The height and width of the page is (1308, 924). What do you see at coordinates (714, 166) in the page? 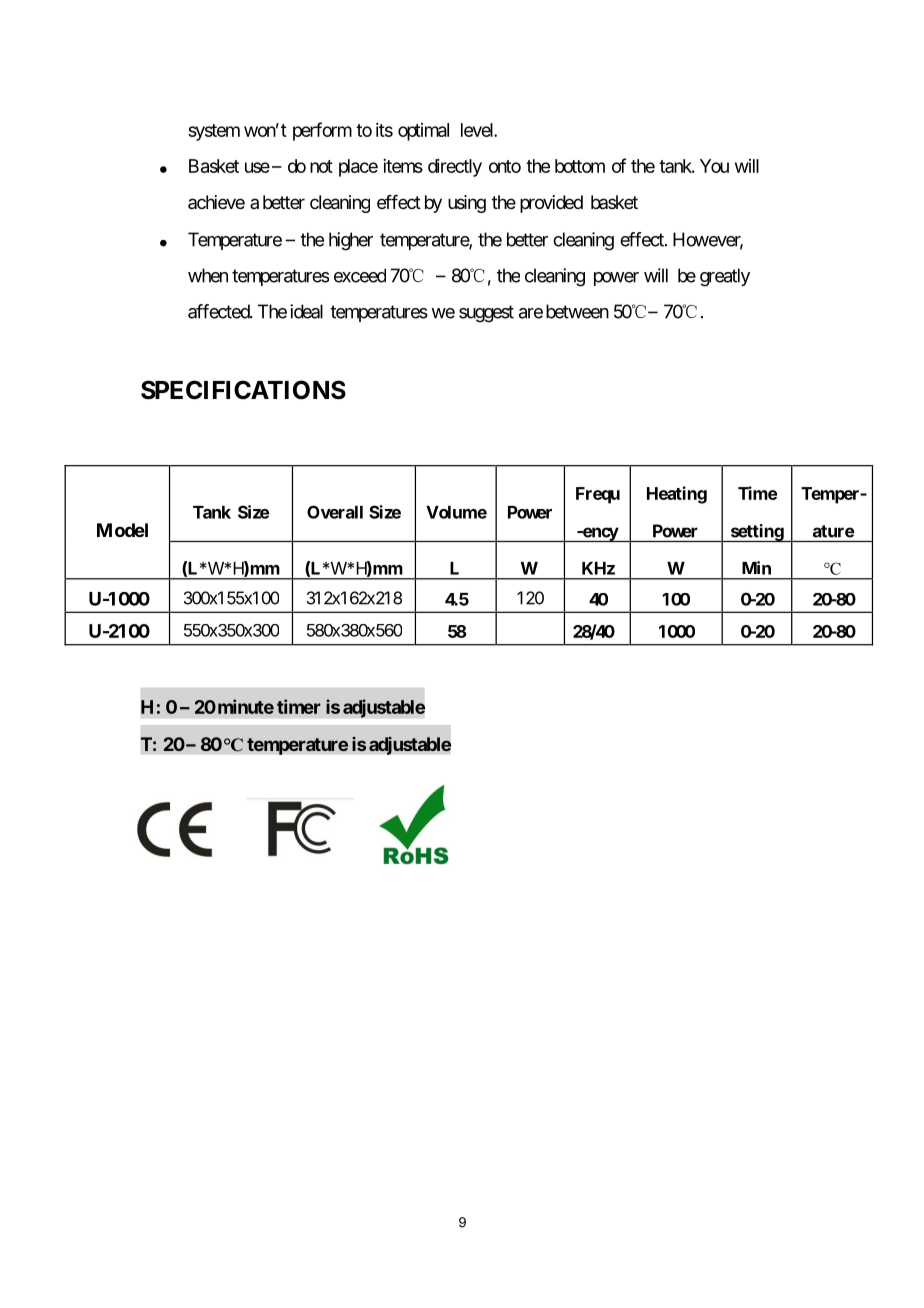
I see `You` at bounding box center [714, 166].
